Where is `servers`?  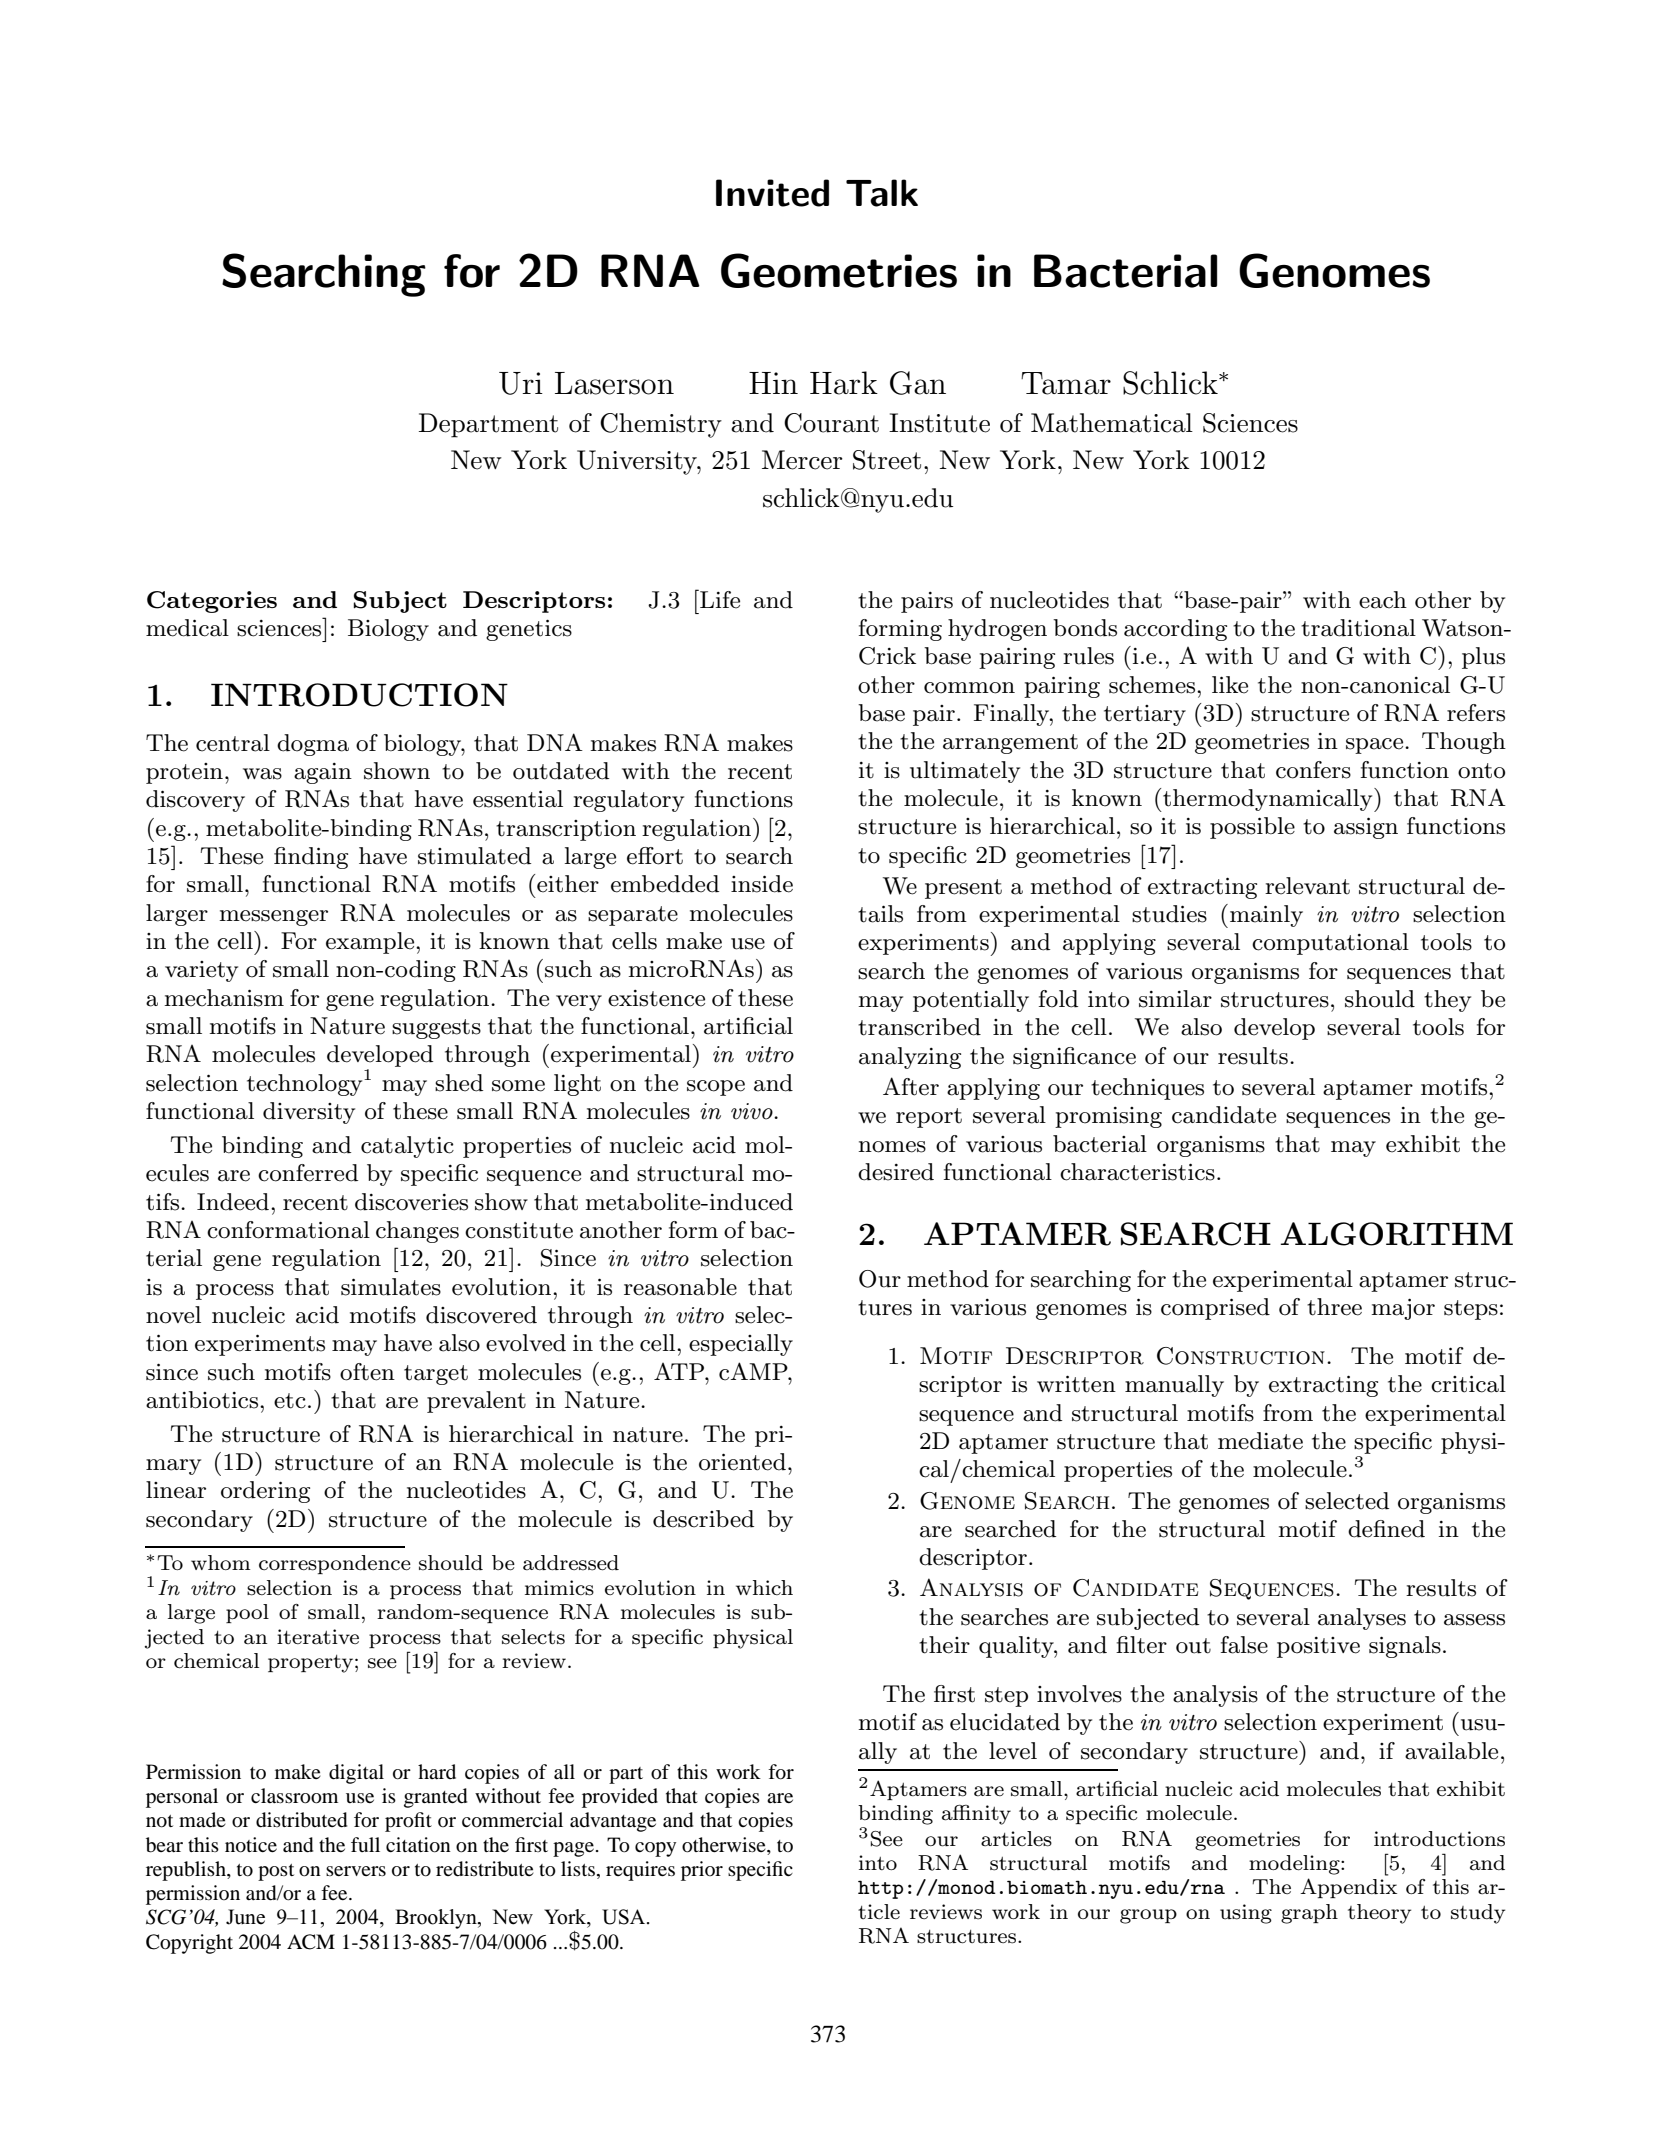
servers is located at coordinates (356, 1871).
